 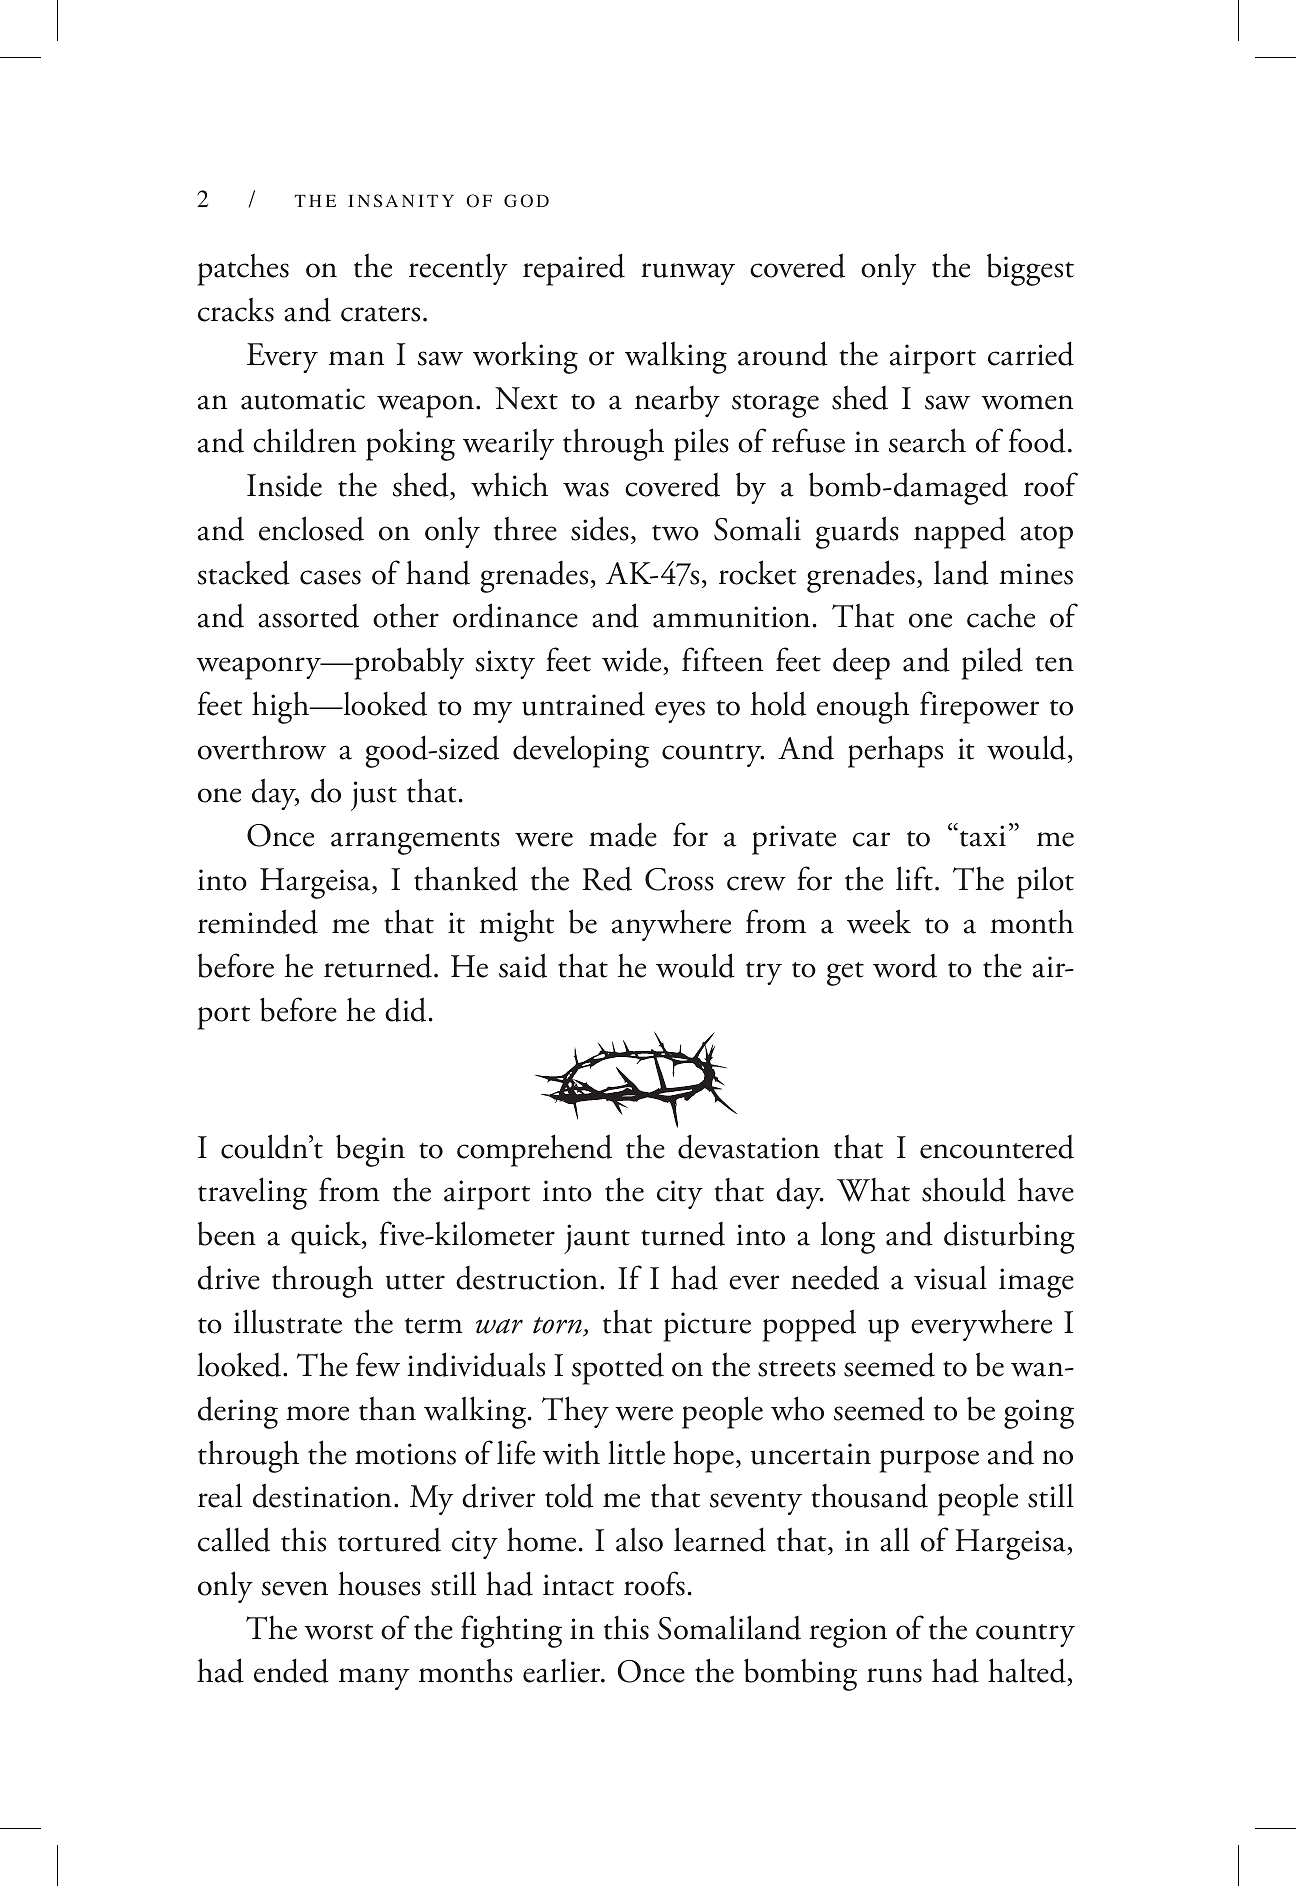 What do you see at coordinates (688, 274) in the image?
I see `runway` at bounding box center [688, 274].
